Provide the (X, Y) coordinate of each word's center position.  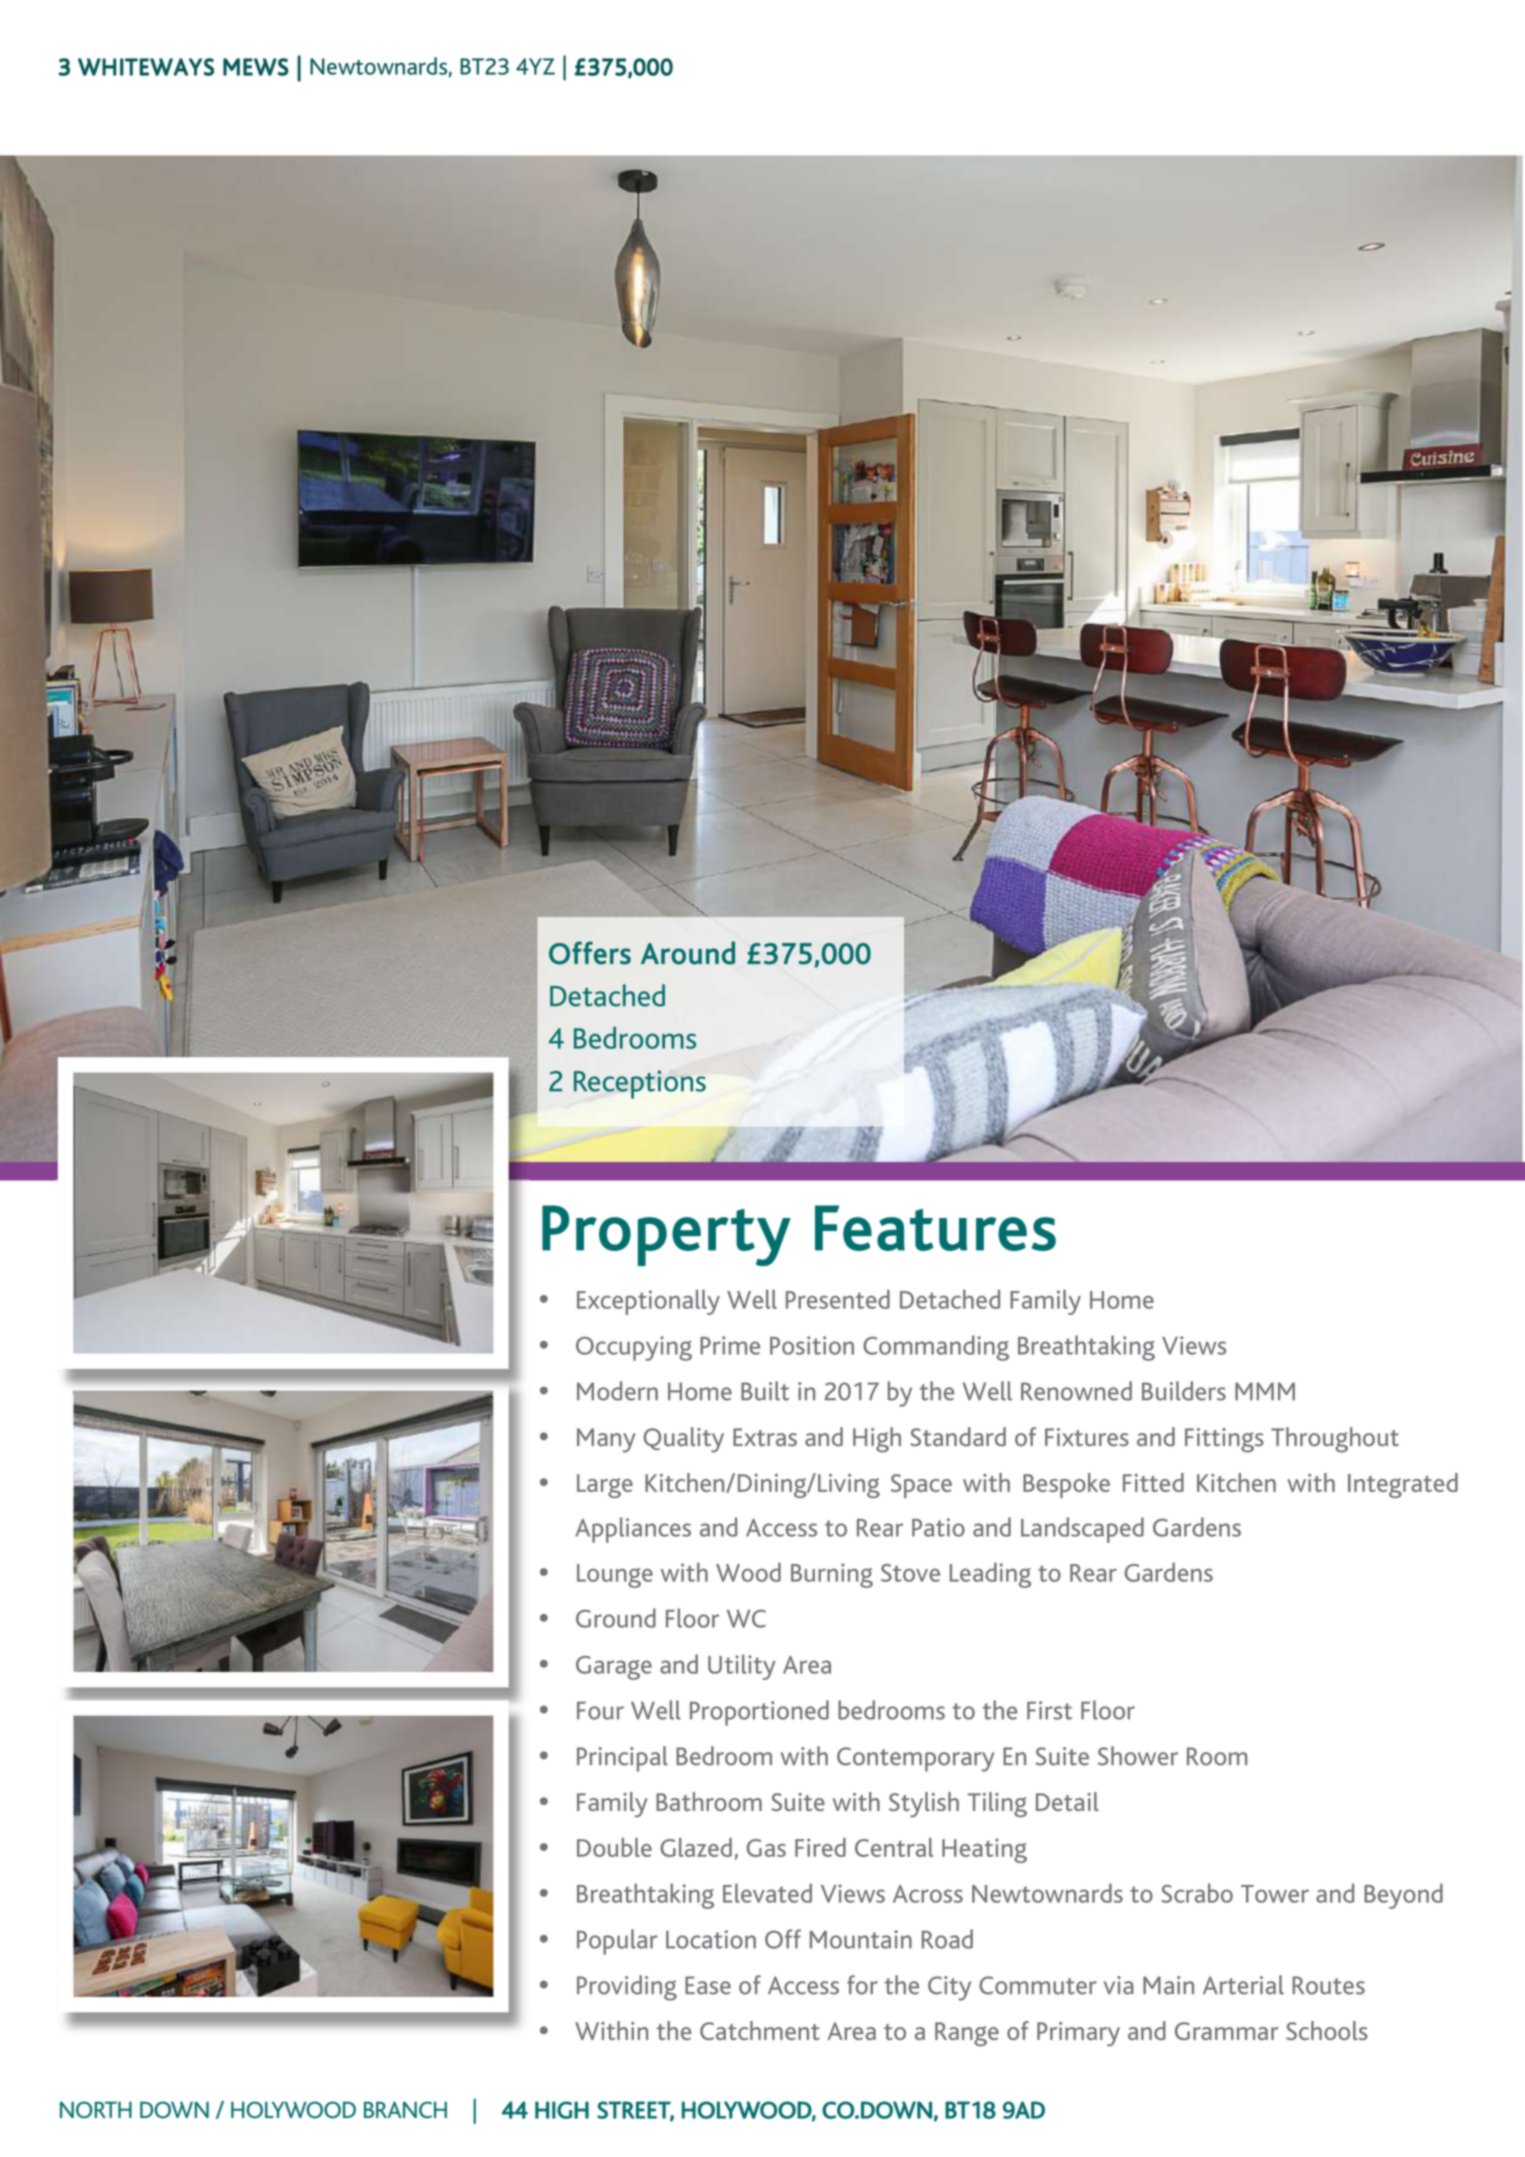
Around (688, 953)
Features (935, 1228)
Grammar (1226, 2031)
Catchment (760, 2030)
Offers (590, 953)
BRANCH (405, 2109)
